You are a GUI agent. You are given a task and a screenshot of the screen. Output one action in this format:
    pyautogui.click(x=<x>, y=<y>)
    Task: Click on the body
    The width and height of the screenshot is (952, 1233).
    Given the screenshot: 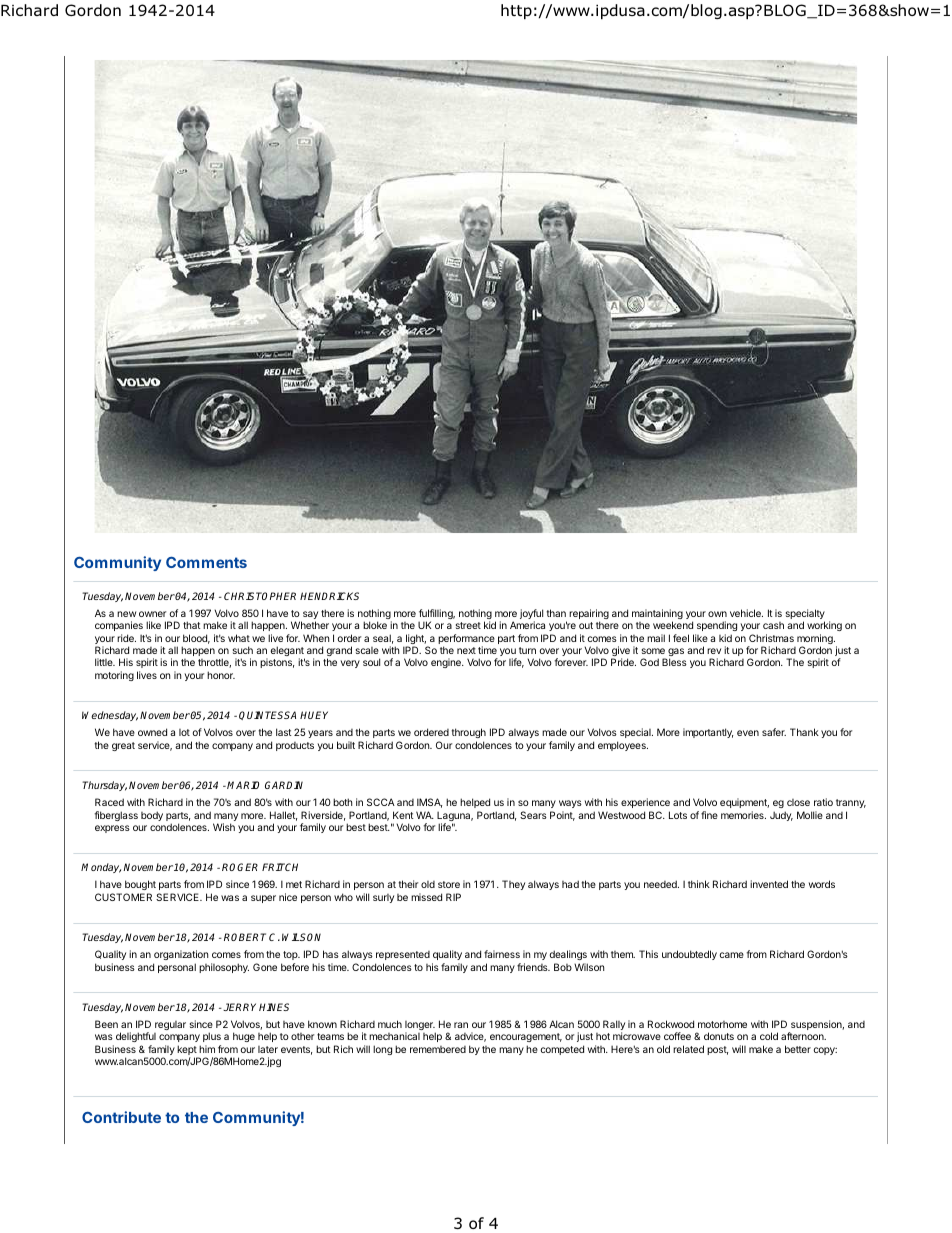 What is the action you would take?
    pyautogui.click(x=152, y=816)
